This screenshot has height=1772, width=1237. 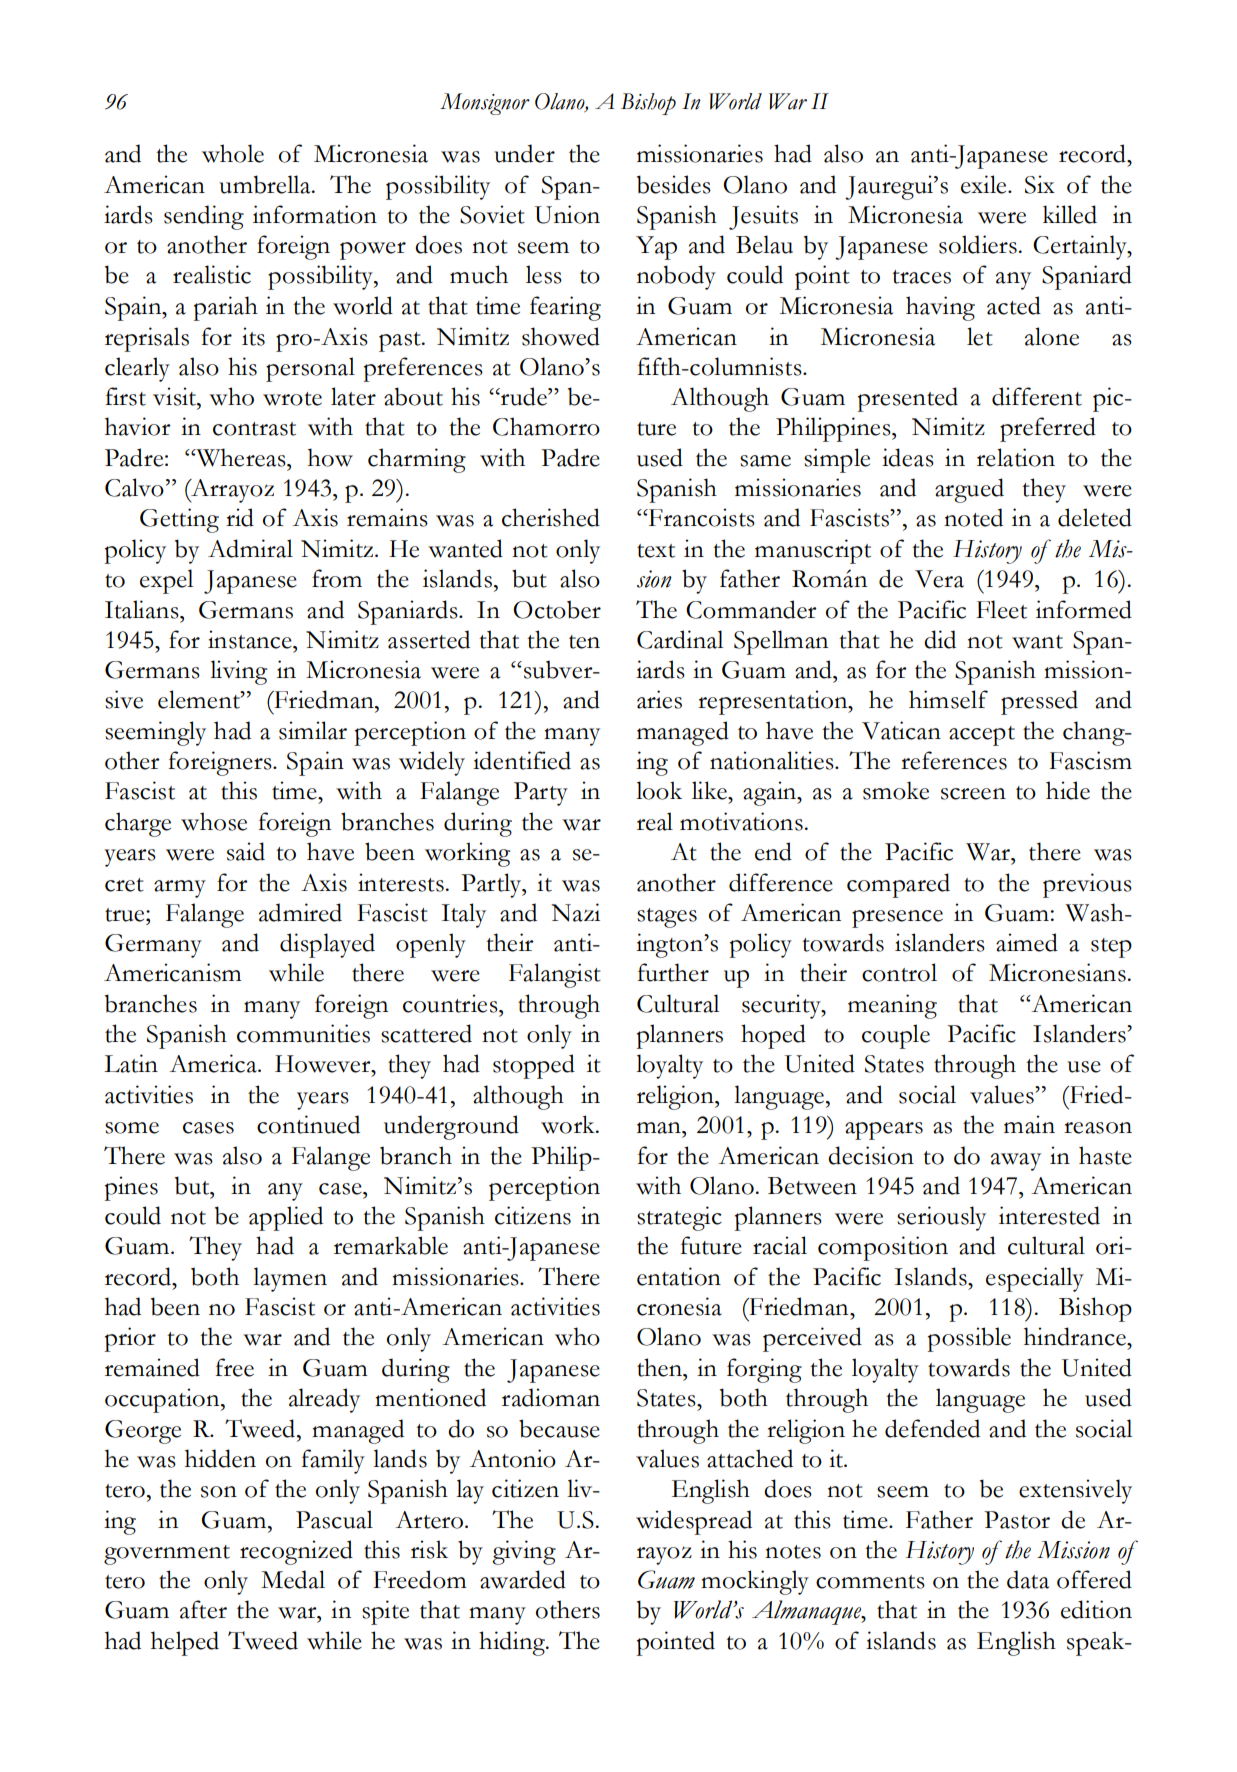 I want to click on away, so click(x=1016, y=1162).
